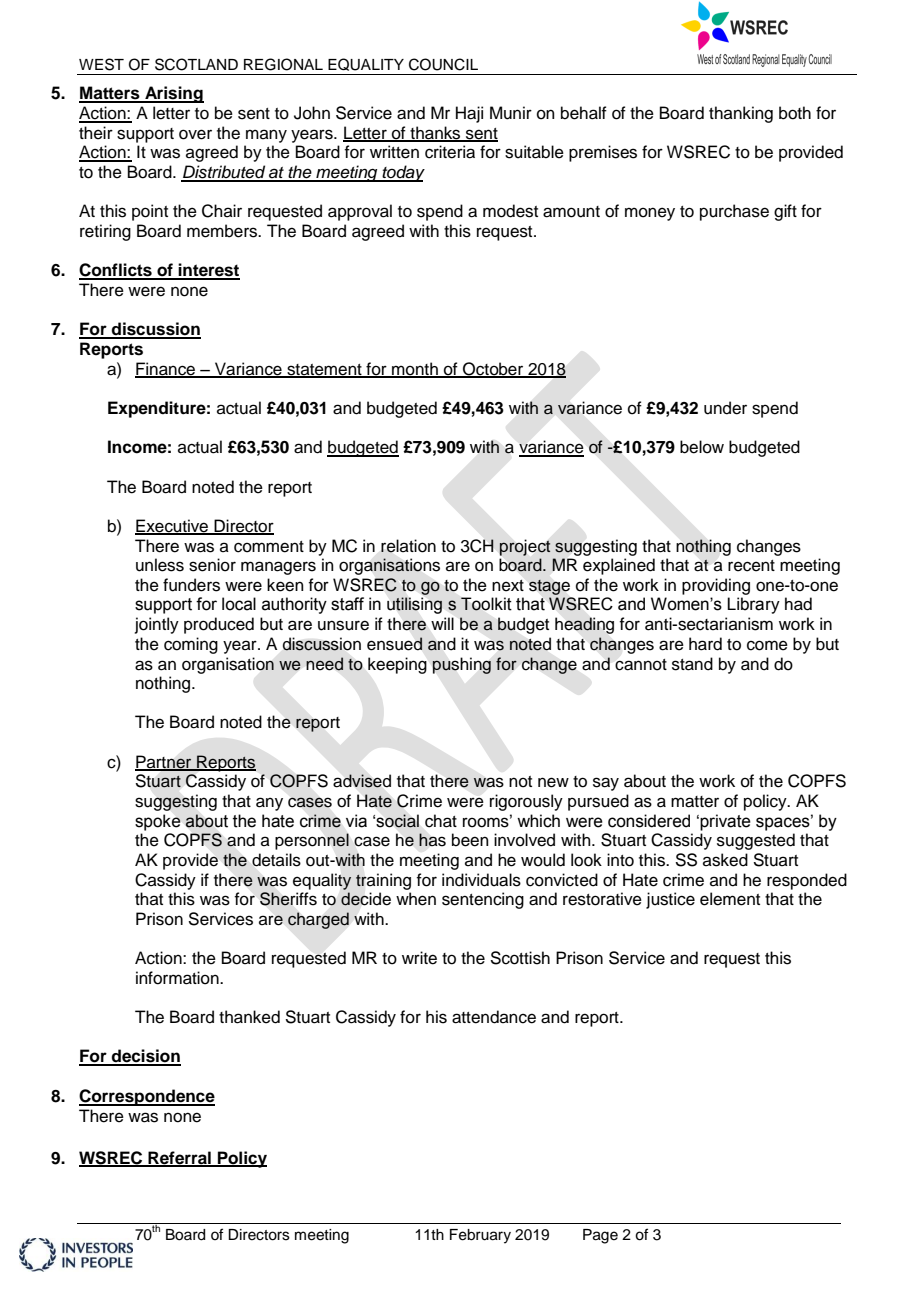 The image size is (924, 1308). I want to click on thanking, so click(741, 114).
